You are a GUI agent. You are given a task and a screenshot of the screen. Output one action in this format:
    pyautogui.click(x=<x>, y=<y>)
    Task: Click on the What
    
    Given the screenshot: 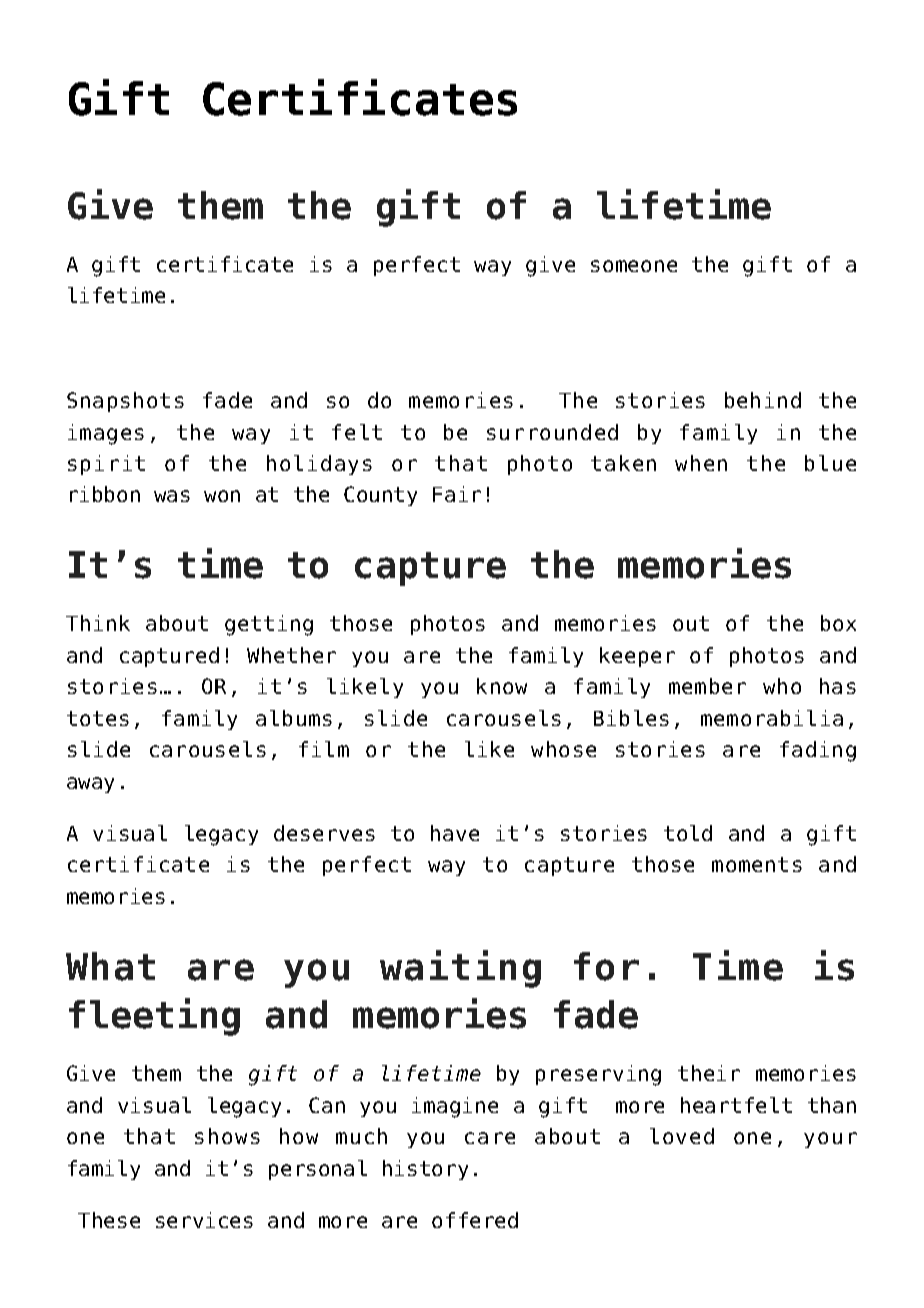 What is the action you would take?
    pyautogui.click(x=110, y=966)
